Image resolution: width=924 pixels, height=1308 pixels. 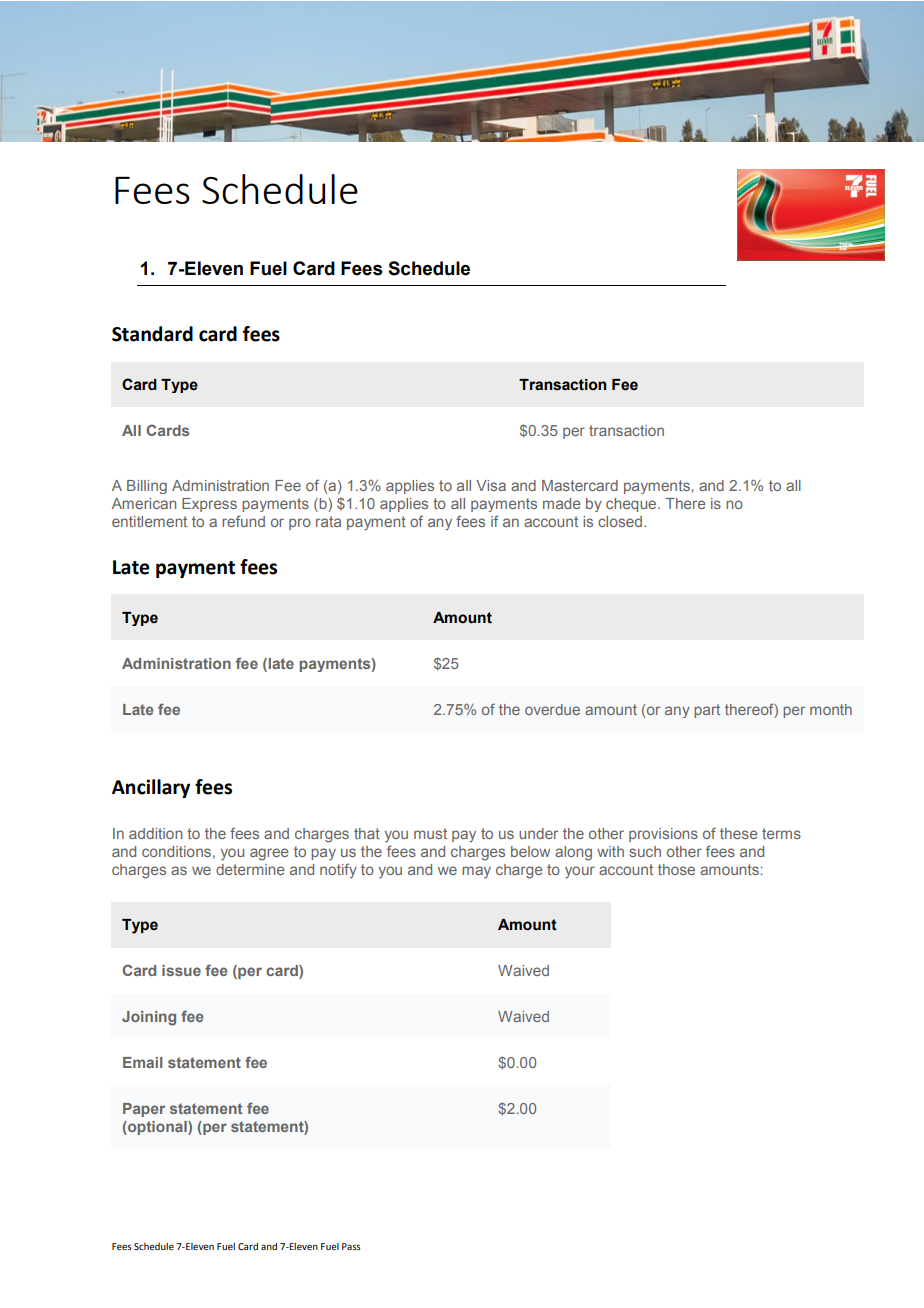 What do you see at coordinates (351, 1246) in the image?
I see `Pass` at bounding box center [351, 1246].
